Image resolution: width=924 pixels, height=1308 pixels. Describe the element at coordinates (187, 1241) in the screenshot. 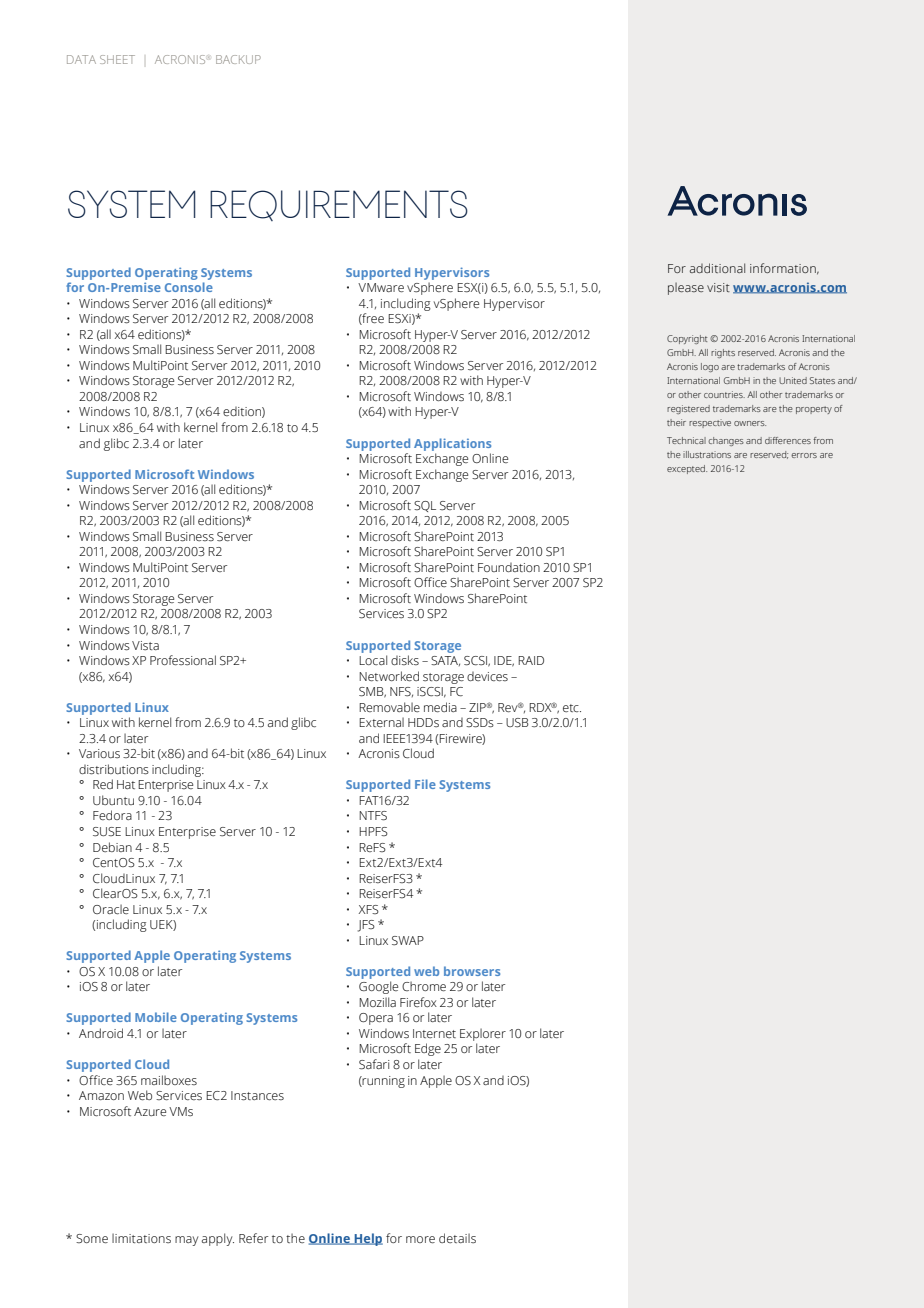

I see `may` at that location.
